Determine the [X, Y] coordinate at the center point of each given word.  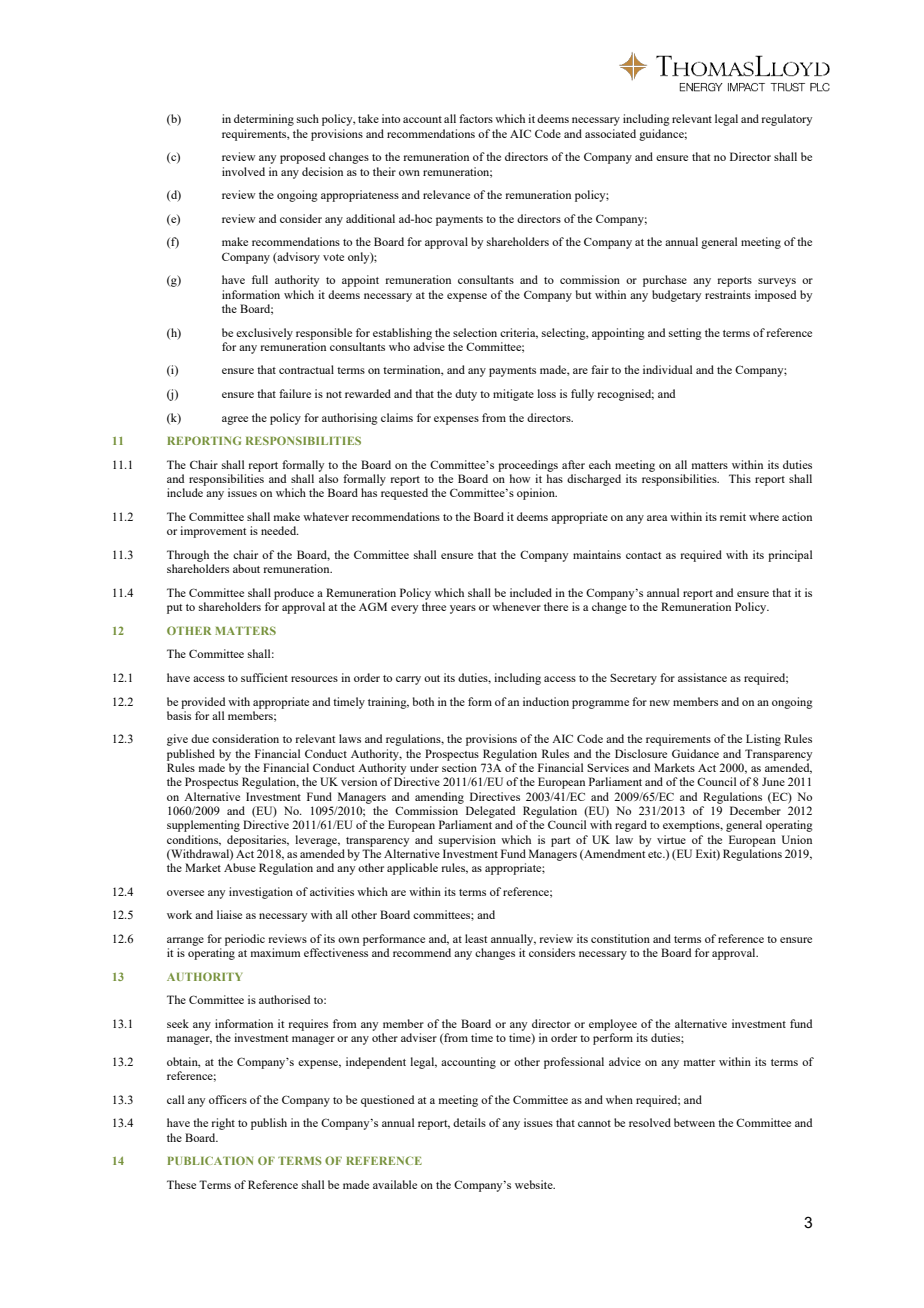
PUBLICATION [210, 1160]
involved [243, 171]
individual [667, 369]
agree [235, 420]
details [469, 1122]
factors [476, 118]
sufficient [264, 677]
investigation [261, 893]
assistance [702, 677]
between [694, 1122]
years [463, 609]
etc [656, 854]
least [476, 938]
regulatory [786, 120]
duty [466, 395]
